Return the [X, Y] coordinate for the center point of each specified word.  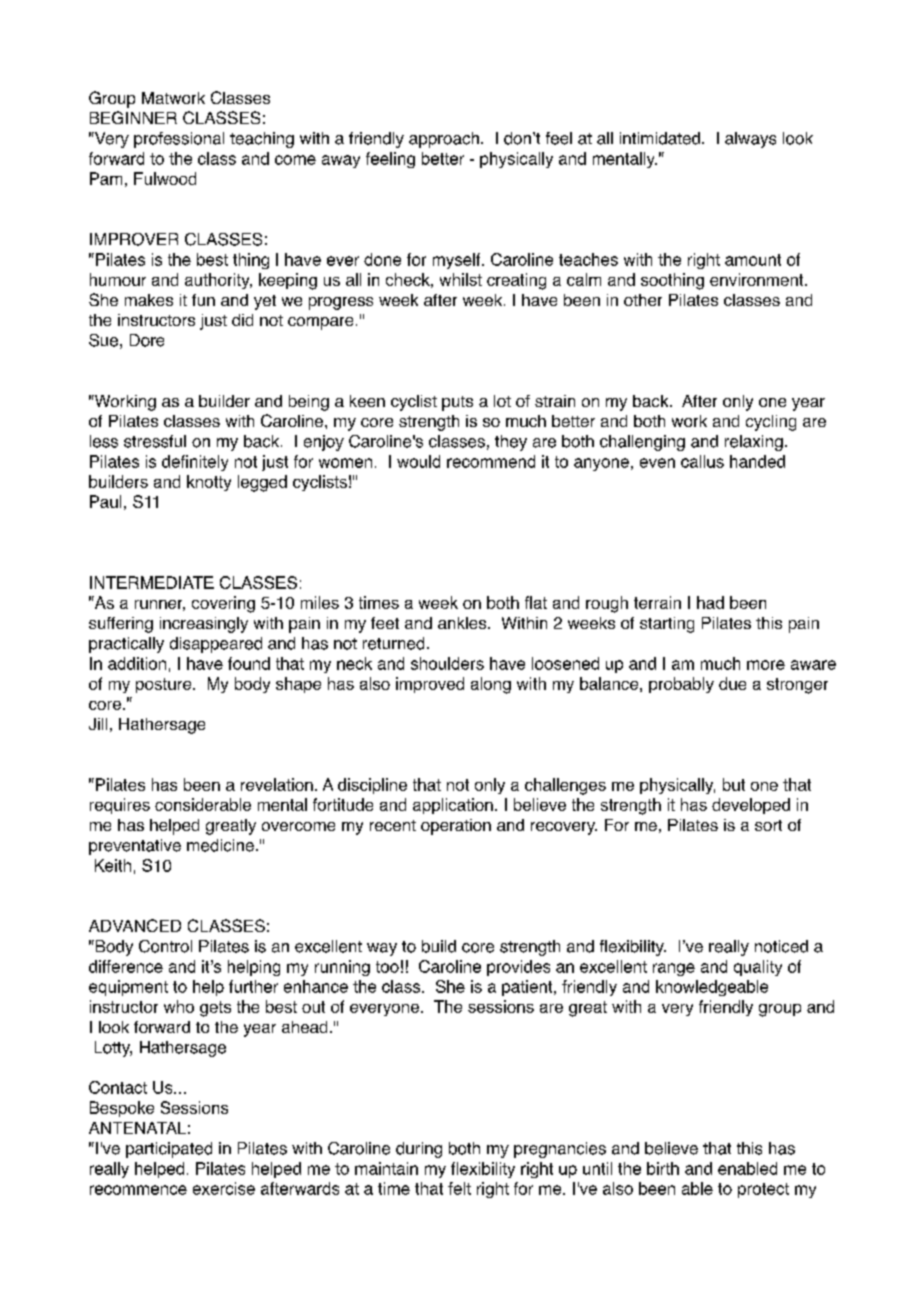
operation [456, 827]
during [419, 1150]
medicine [220, 845]
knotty [209, 483]
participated [169, 1150]
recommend [491, 461]
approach [444, 140]
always [750, 140]
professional [179, 140]
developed [751, 806]
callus [702, 461]
